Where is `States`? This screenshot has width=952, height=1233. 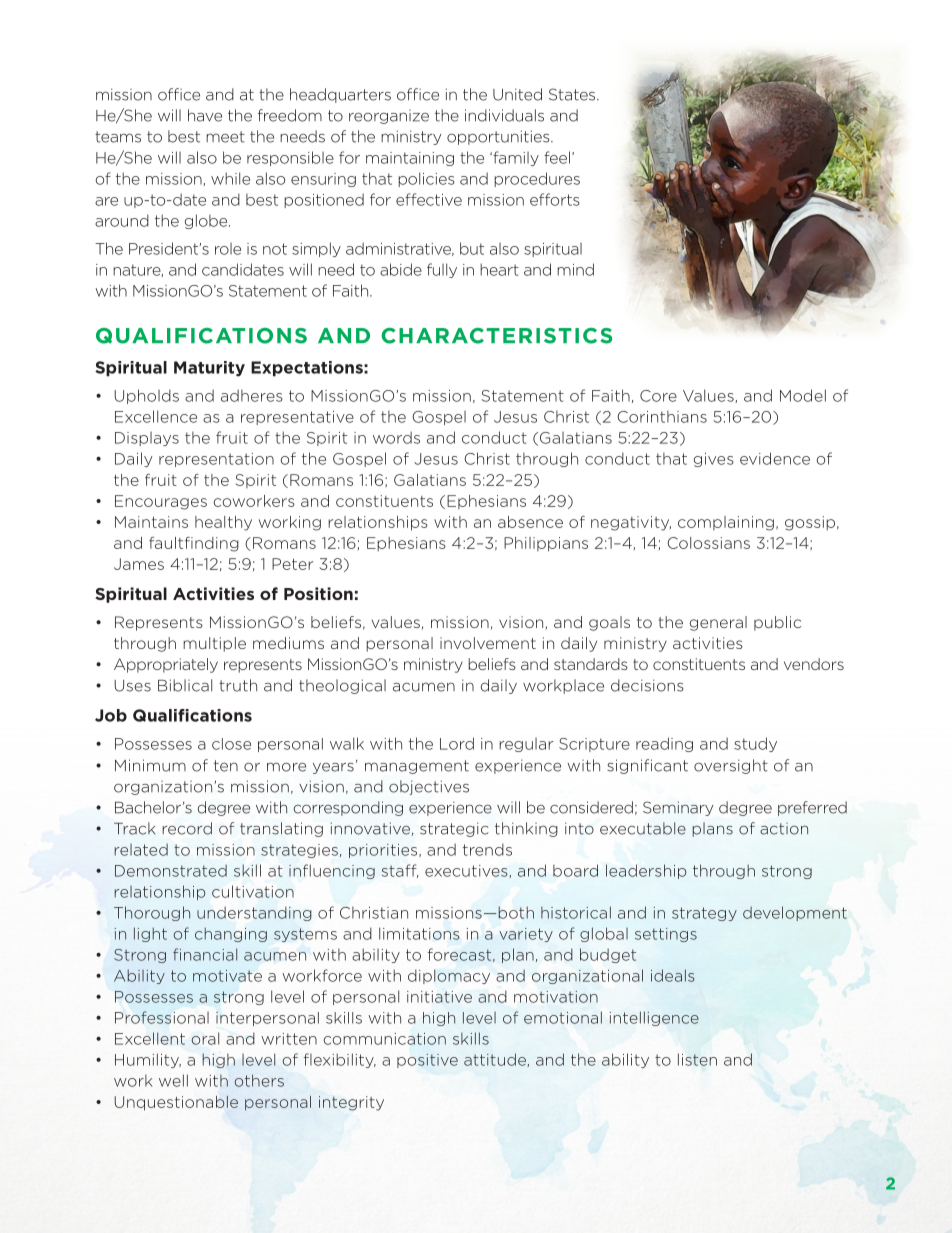
States is located at coordinates (573, 94).
